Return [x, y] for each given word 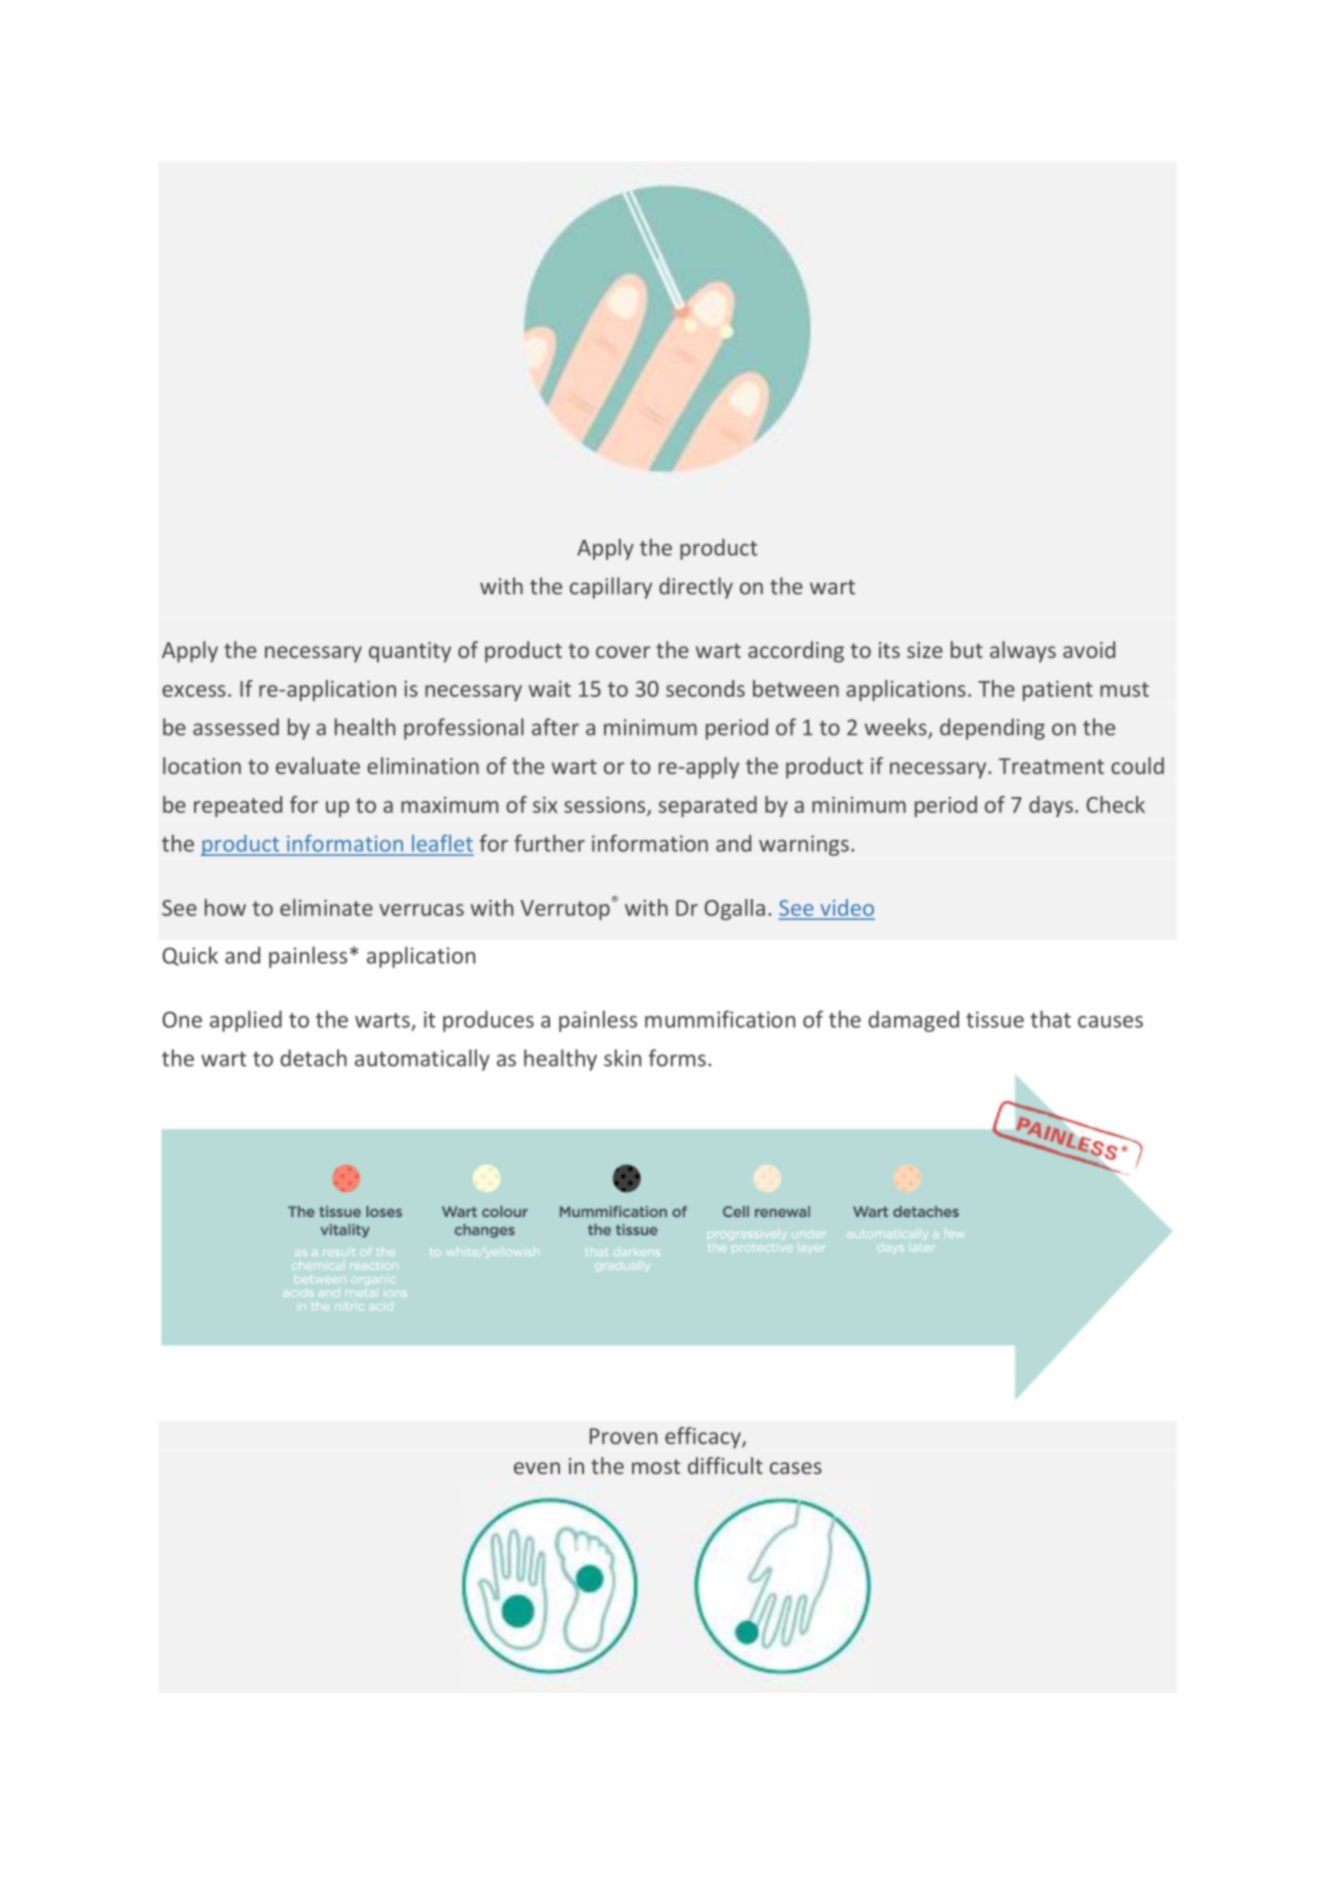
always [1023, 652]
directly [696, 588]
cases [796, 1468]
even [537, 1468]
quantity [410, 652]
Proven [623, 1436]
